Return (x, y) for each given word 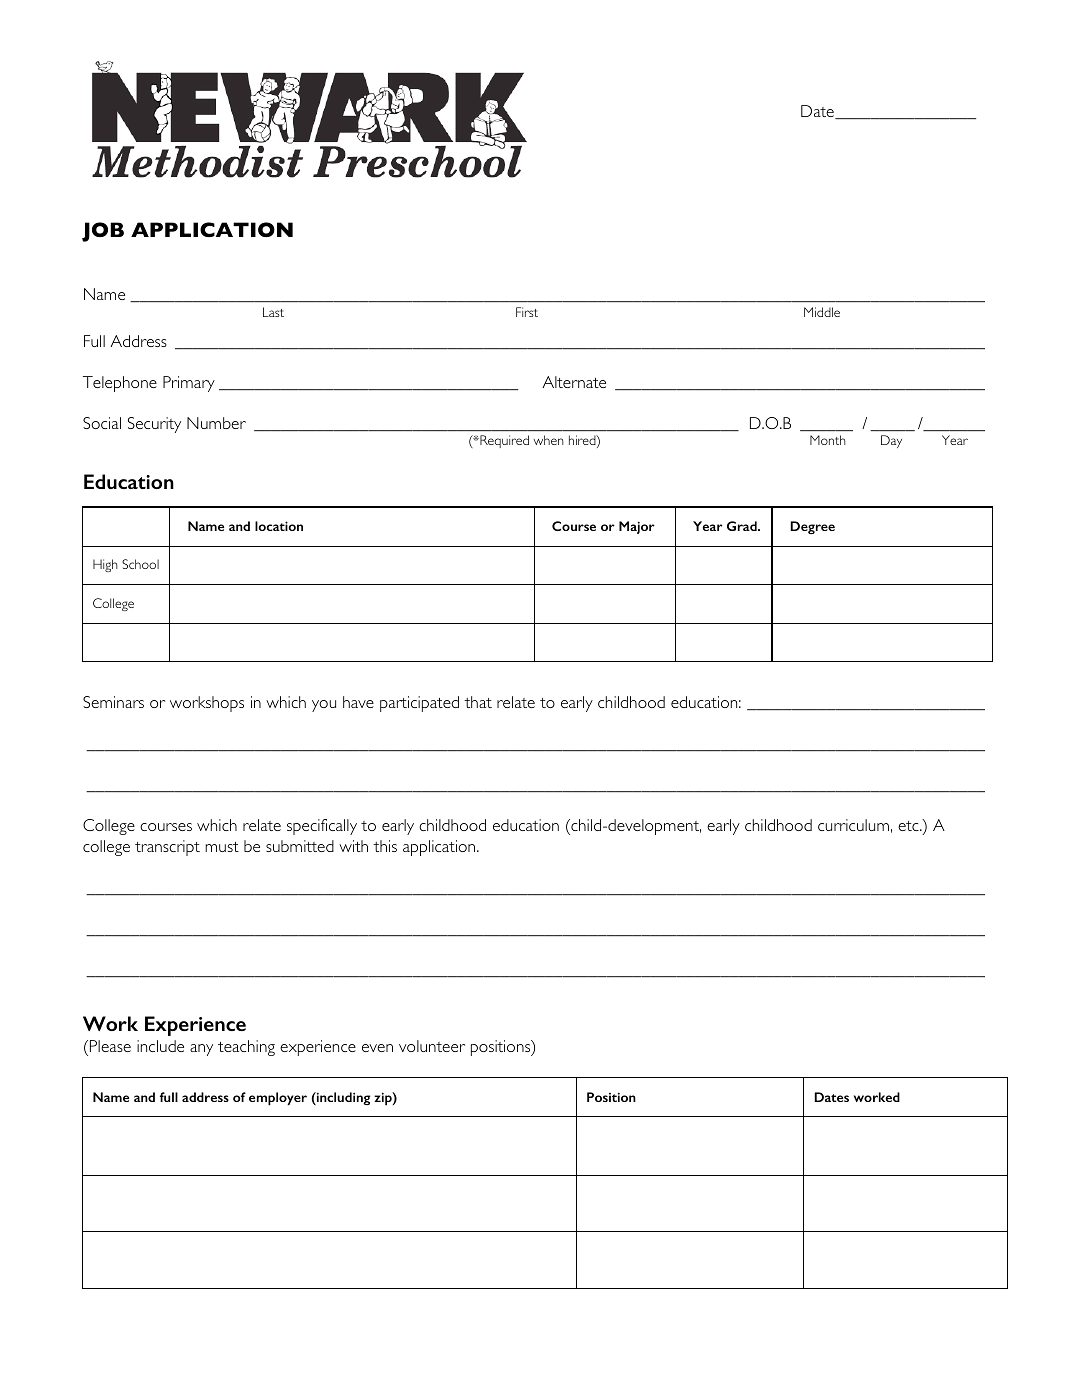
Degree (812, 527)
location (279, 526)
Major (637, 527)
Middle (822, 312)
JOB (103, 232)
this (385, 846)
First (527, 312)
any (201, 1050)
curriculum (853, 825)
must (222, 847)
